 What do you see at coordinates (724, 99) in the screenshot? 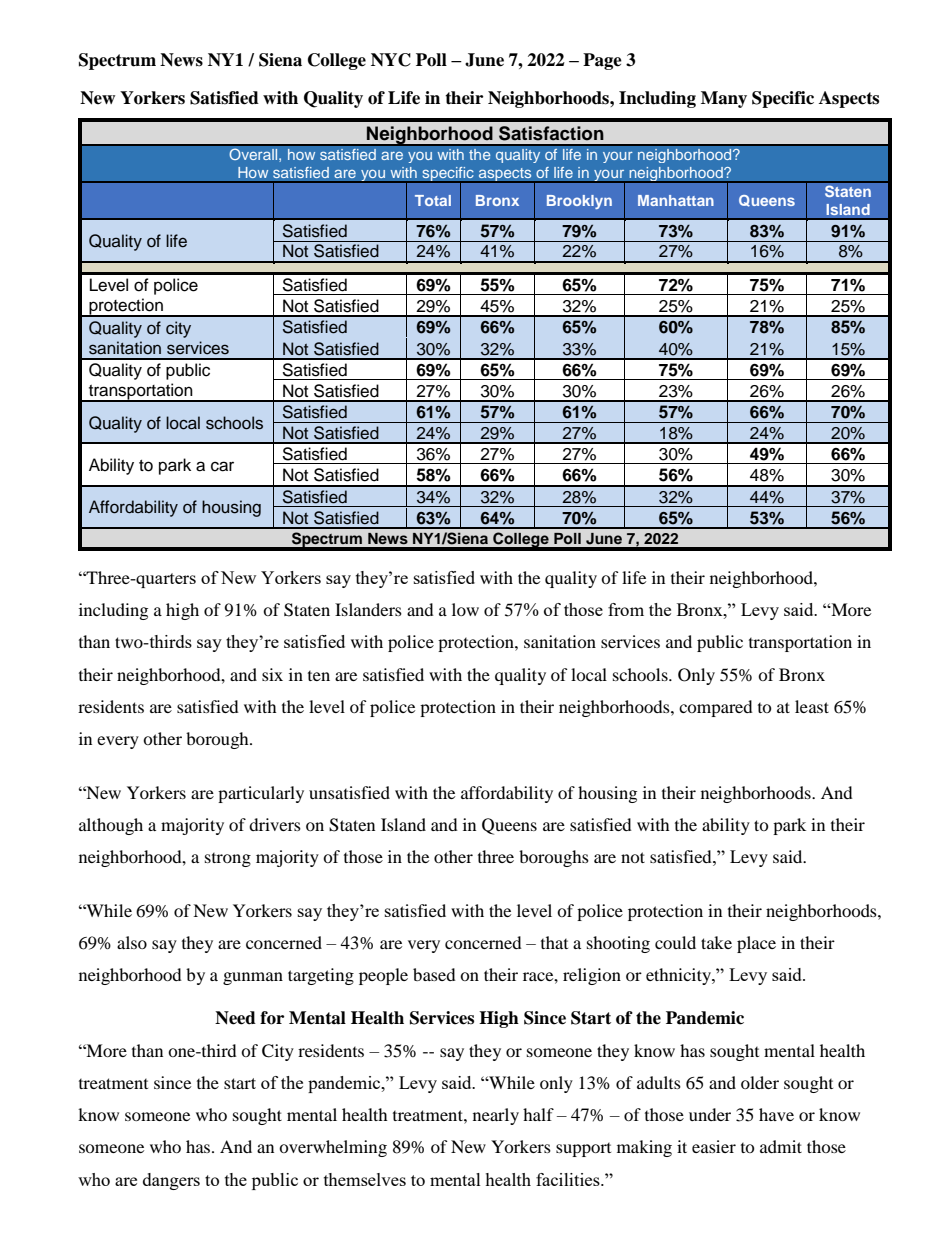
I see `Many` at bounding box center [724, 99].
